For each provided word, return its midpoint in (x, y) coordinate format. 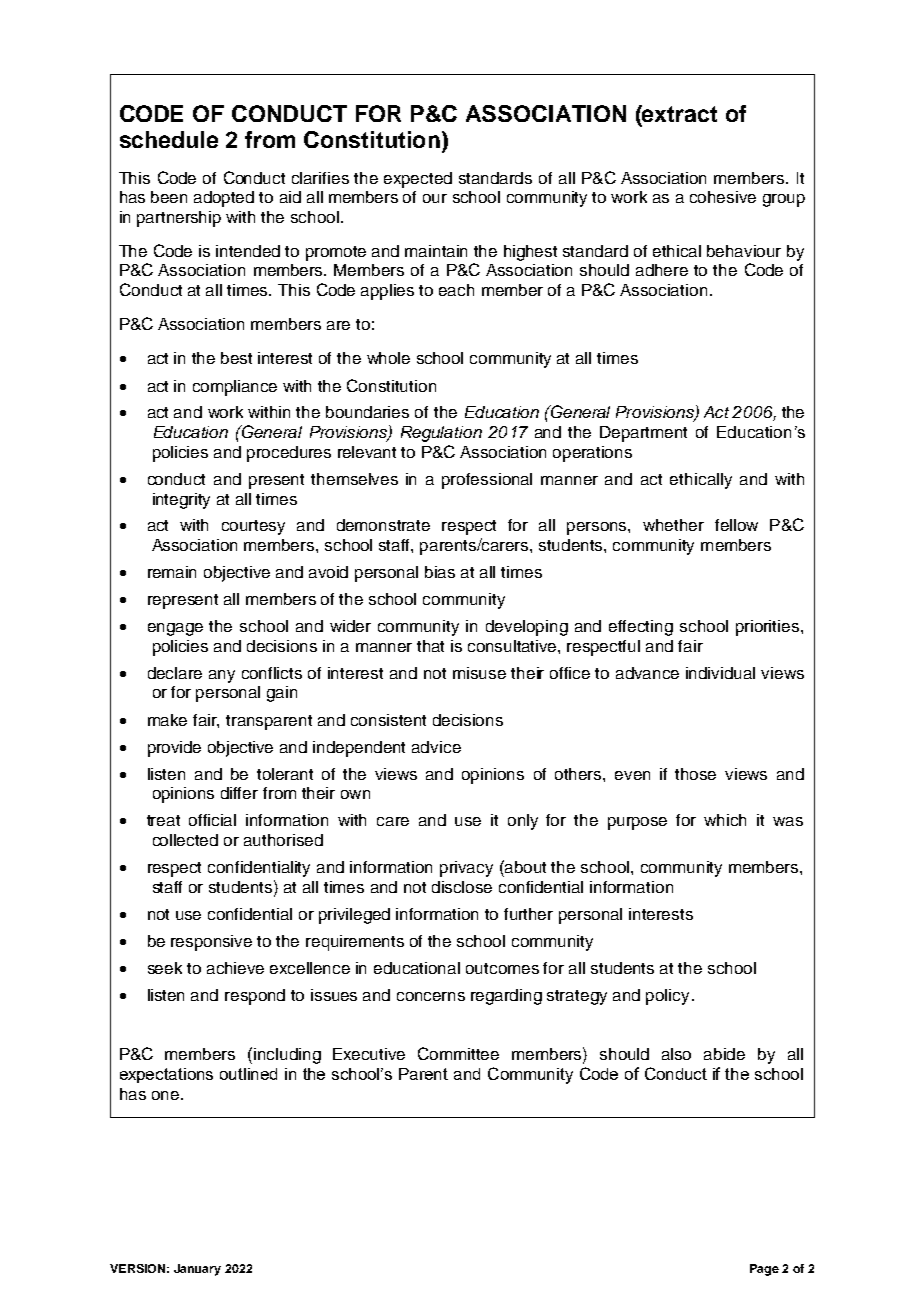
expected (418, 180)
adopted (224, 199)
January (197, 1270)
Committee (458, 1053)
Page (764, 1270)
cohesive (723, 197)
